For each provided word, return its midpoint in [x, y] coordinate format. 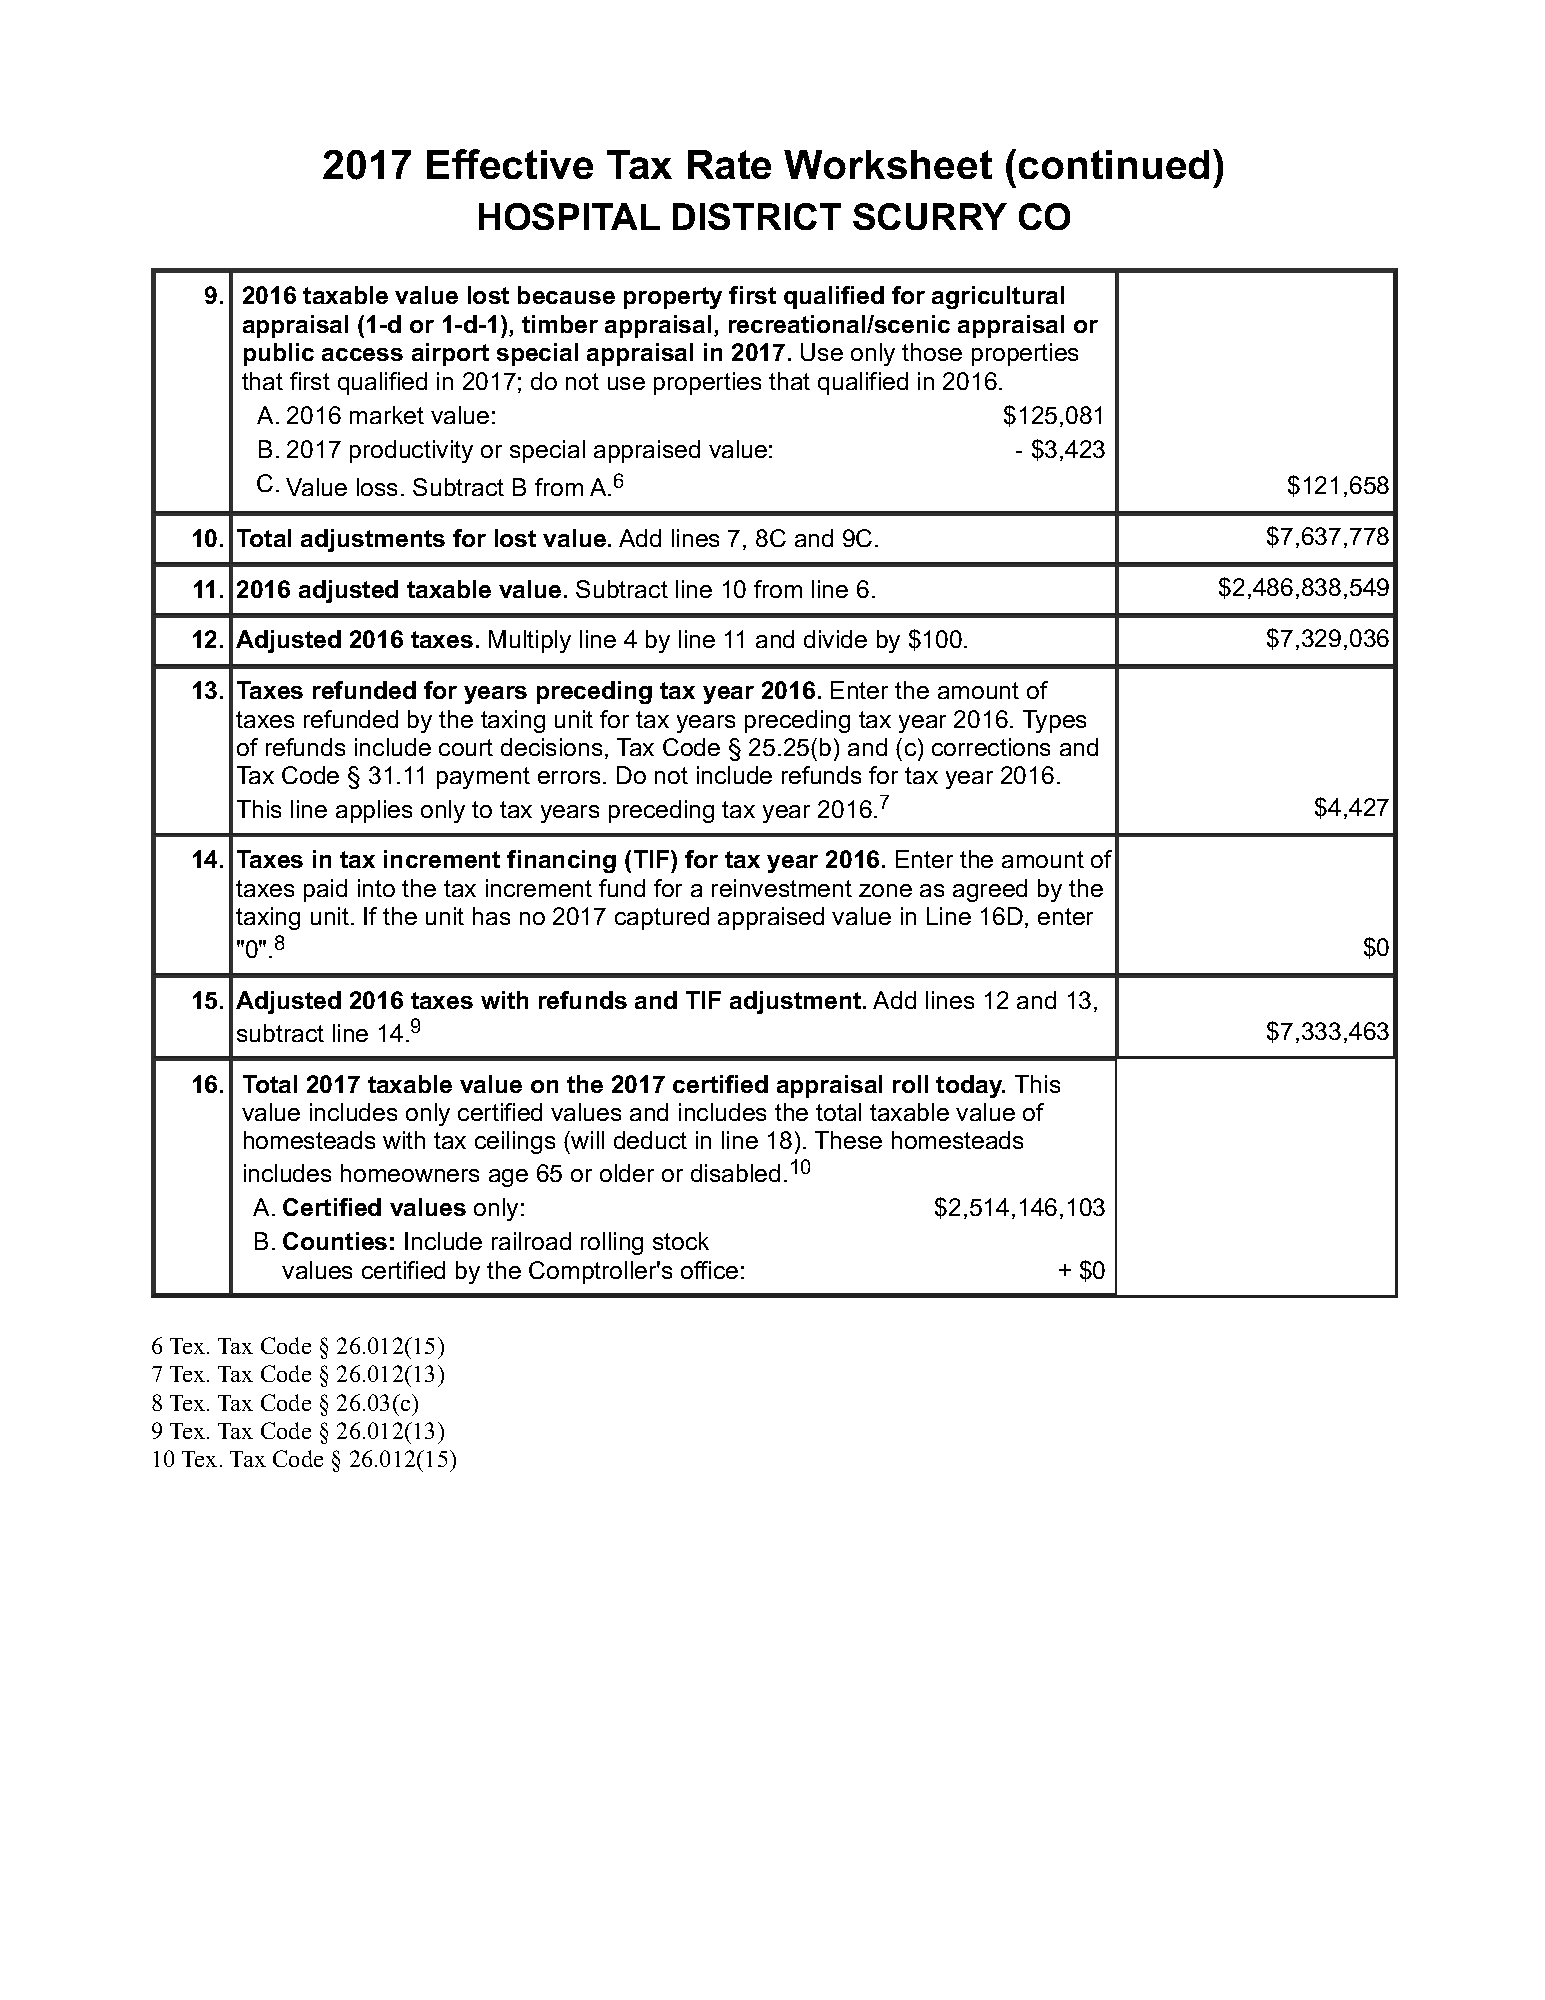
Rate [729, 164]
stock [681, 1241]
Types [1054, 721]
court [466, 747]
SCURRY [930, 216]
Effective [510, 164]
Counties [335, 1241]
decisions [551, 747]
